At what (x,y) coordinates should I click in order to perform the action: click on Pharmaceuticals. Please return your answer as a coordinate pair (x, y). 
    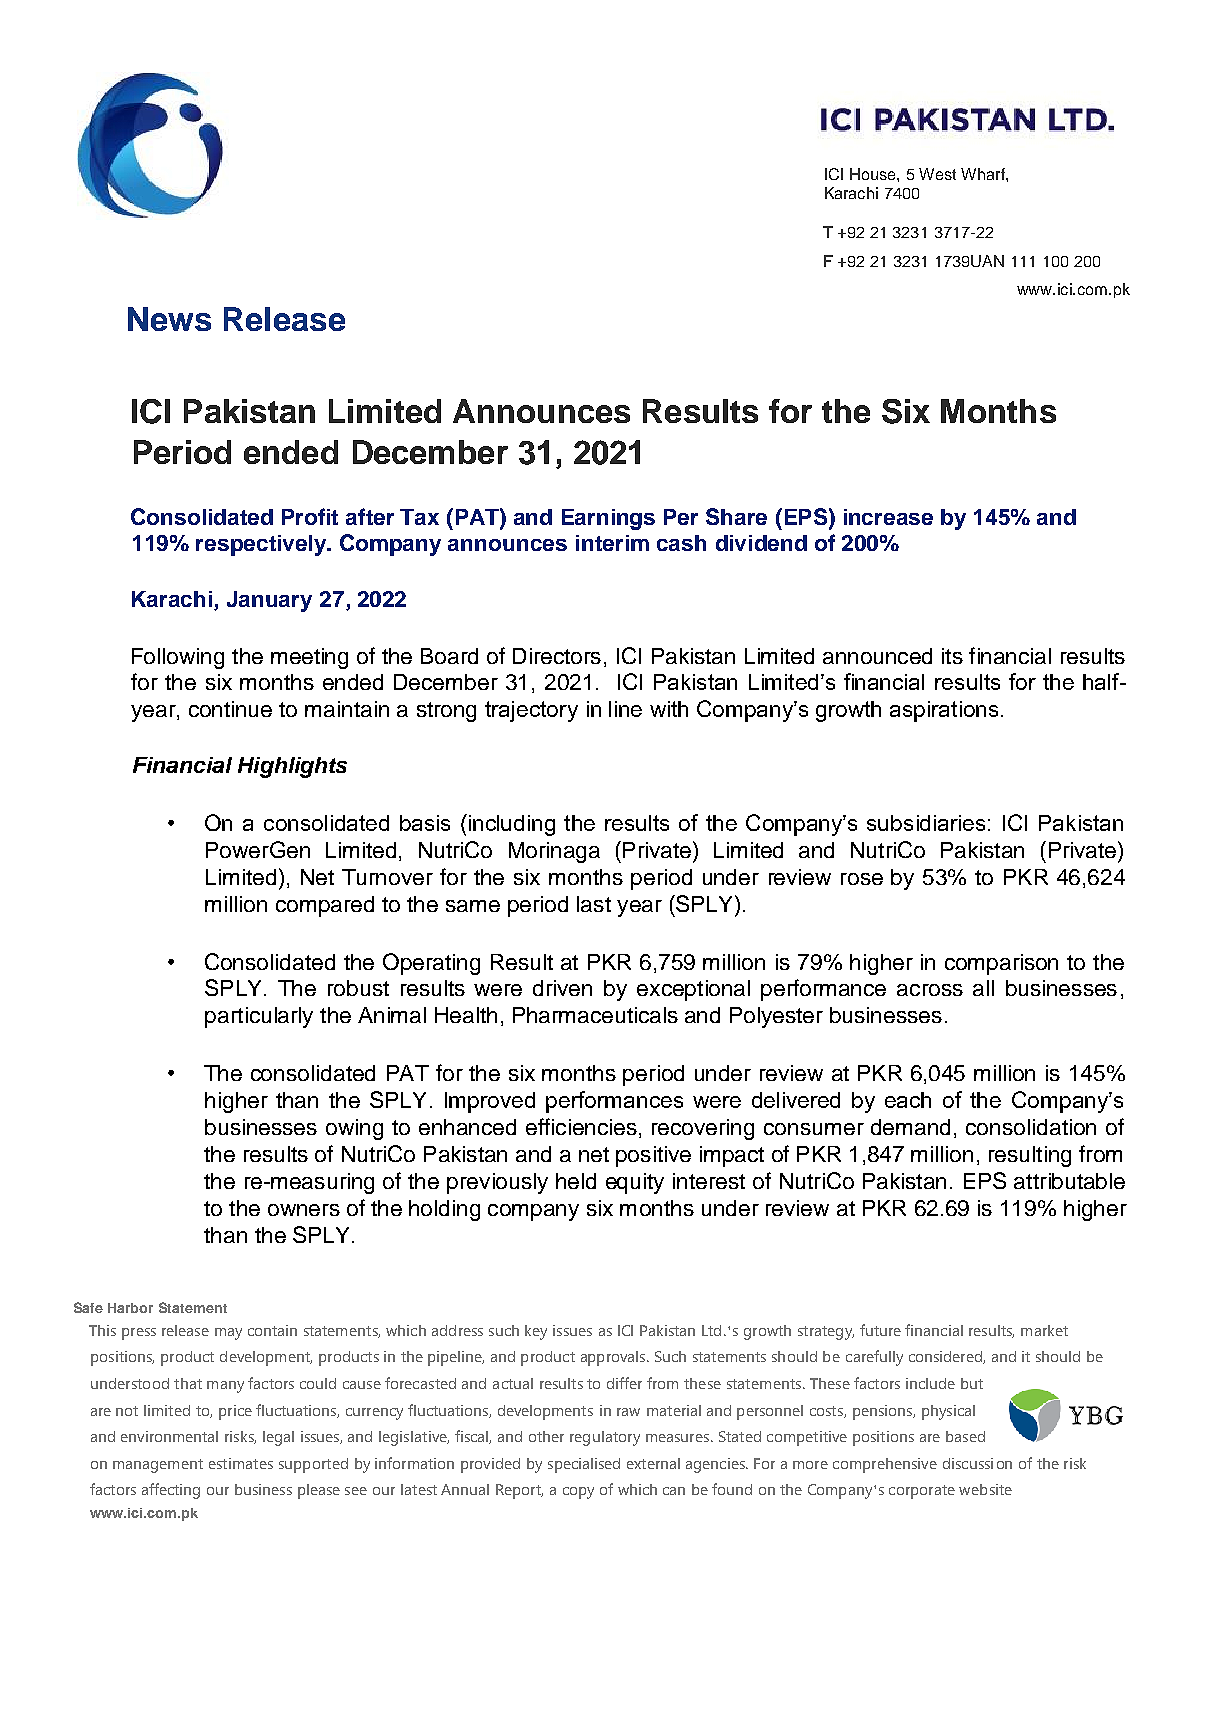
    Looking at the image, I should click on (595, 1015).
